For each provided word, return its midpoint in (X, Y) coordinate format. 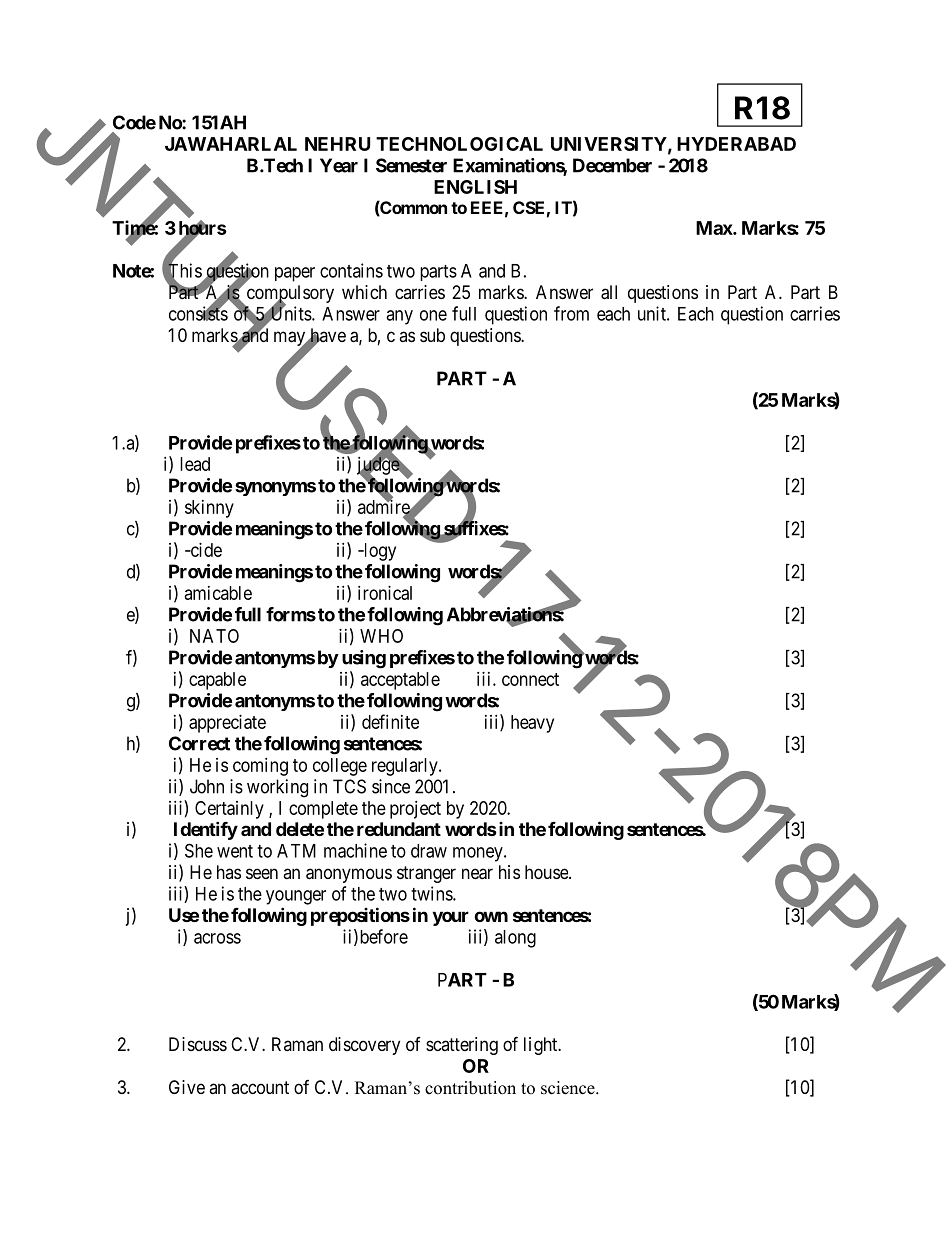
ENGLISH (475, 187)
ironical (385, 593)
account (260, 1087)
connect (530, 679)
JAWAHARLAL (231, 144)
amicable (218, 593)
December (612, 165)
